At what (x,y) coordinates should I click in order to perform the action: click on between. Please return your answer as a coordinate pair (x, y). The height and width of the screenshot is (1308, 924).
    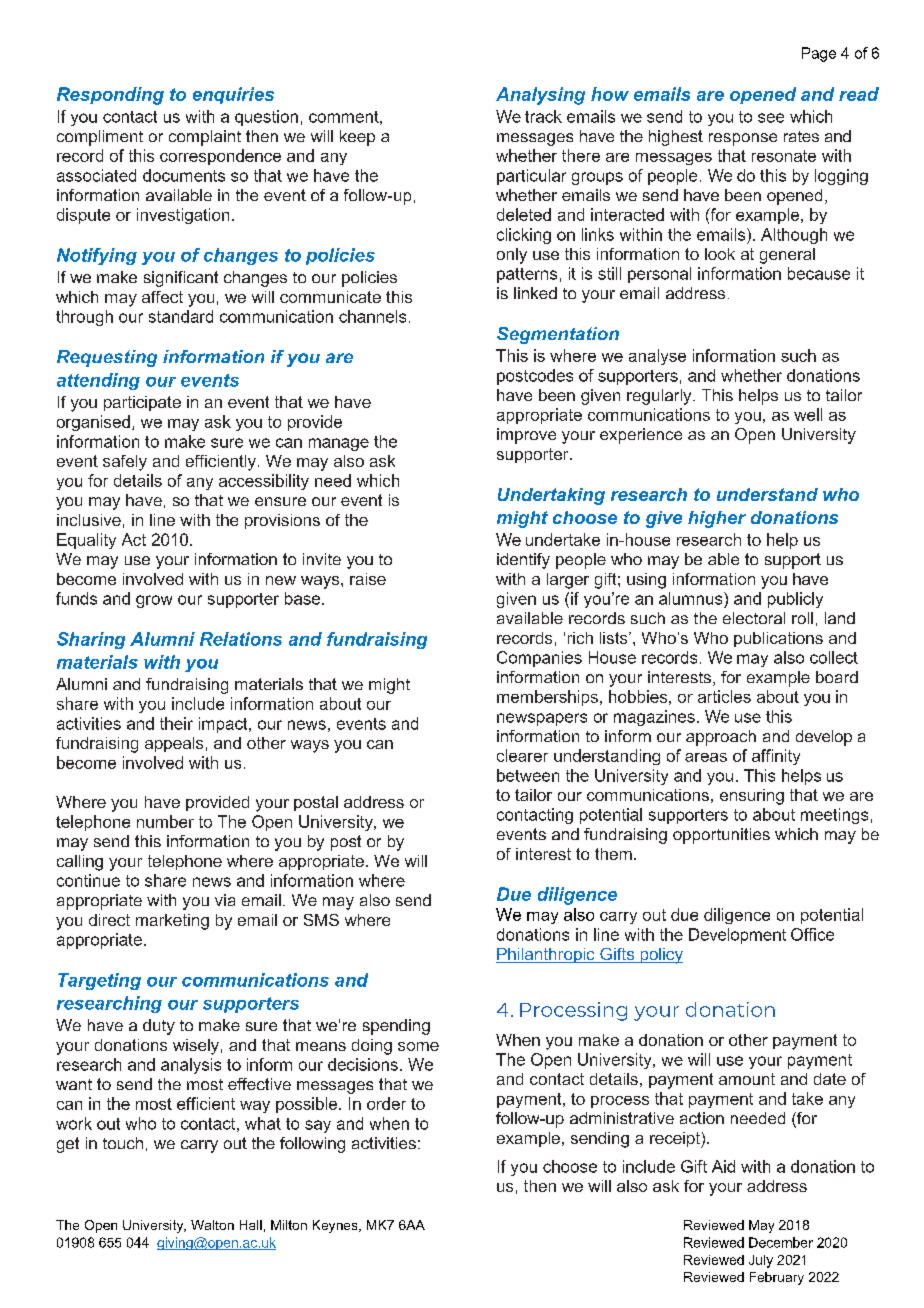
    Looking at the image, I should click on (528, 775).
